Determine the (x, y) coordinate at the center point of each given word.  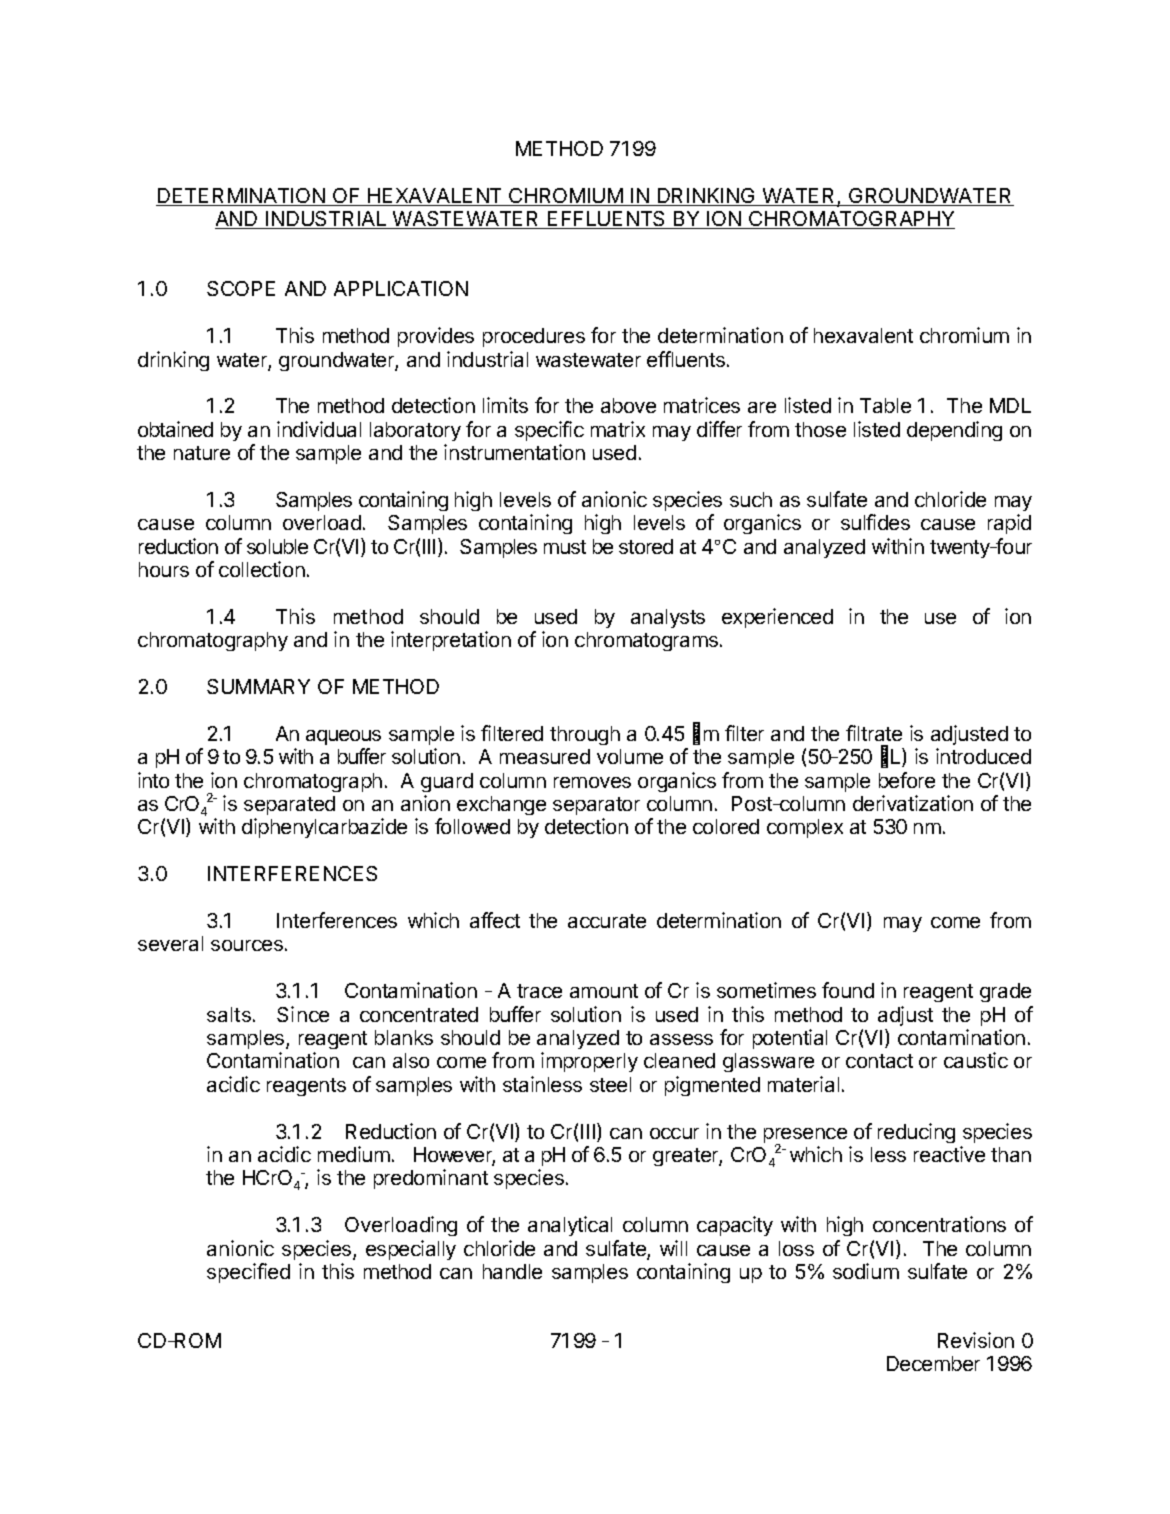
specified (248, 1273)
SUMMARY (258, 686)
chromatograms (646, 641)
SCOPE (241, 288)
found (848, 990)
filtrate (874, 733)
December (933, 1363)
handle (512, 1271)
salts (229, 1014)
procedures (534, 337)
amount (604, 991)
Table (885, 405)
